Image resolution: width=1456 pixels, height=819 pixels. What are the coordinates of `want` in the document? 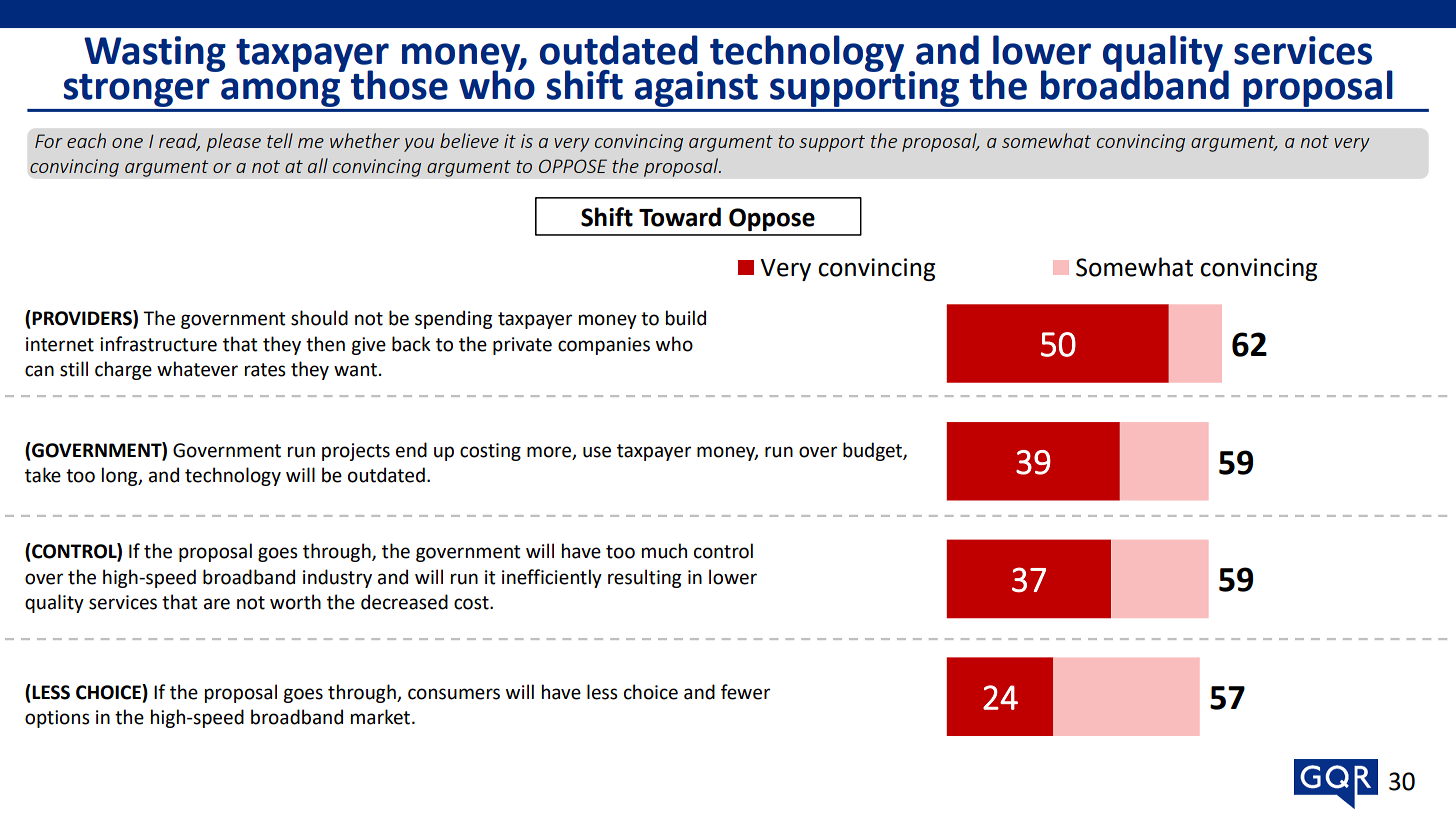 It's located at (355, 370).
